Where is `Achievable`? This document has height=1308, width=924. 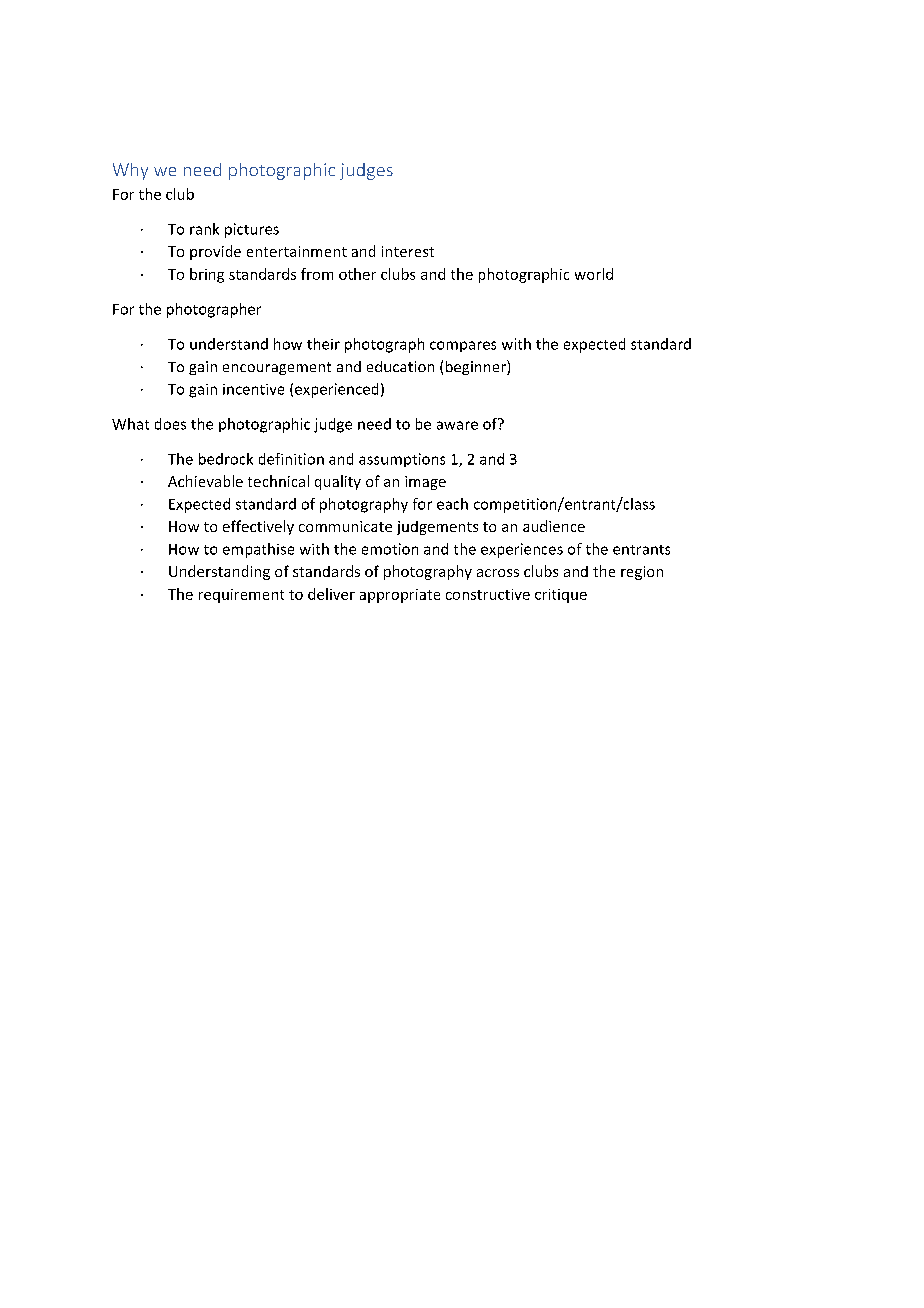 Achievable is located at coordinates (205, 481).
